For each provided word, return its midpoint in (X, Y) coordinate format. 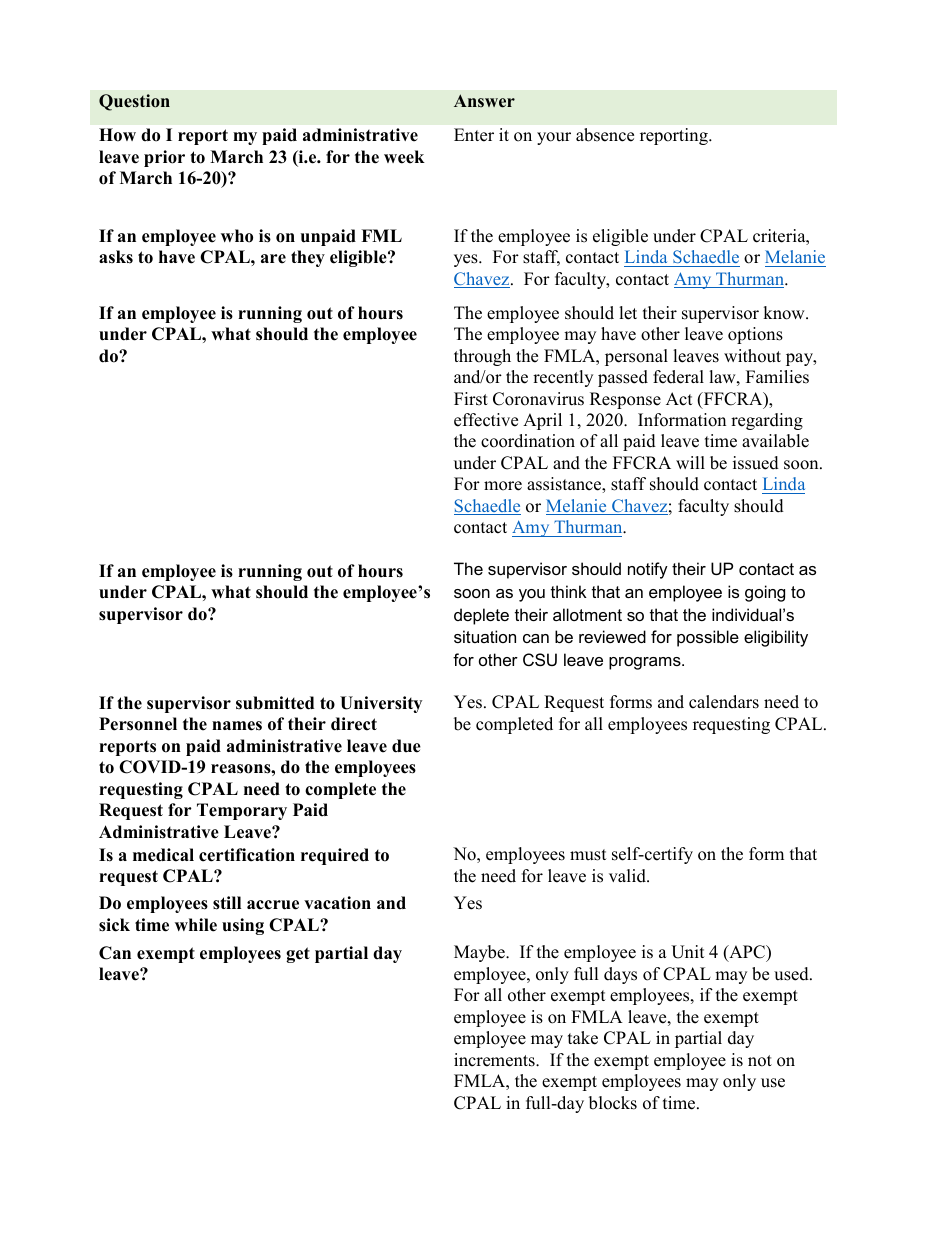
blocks (613, 1103)
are (273, 259)
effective (486, 420)
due (406, 746)
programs (646, 663)
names (237, 726)
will (690, 462)
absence (605, 135)
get (298, 955)
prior (164, 158)
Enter (474, 135)
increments (495, 1060)
